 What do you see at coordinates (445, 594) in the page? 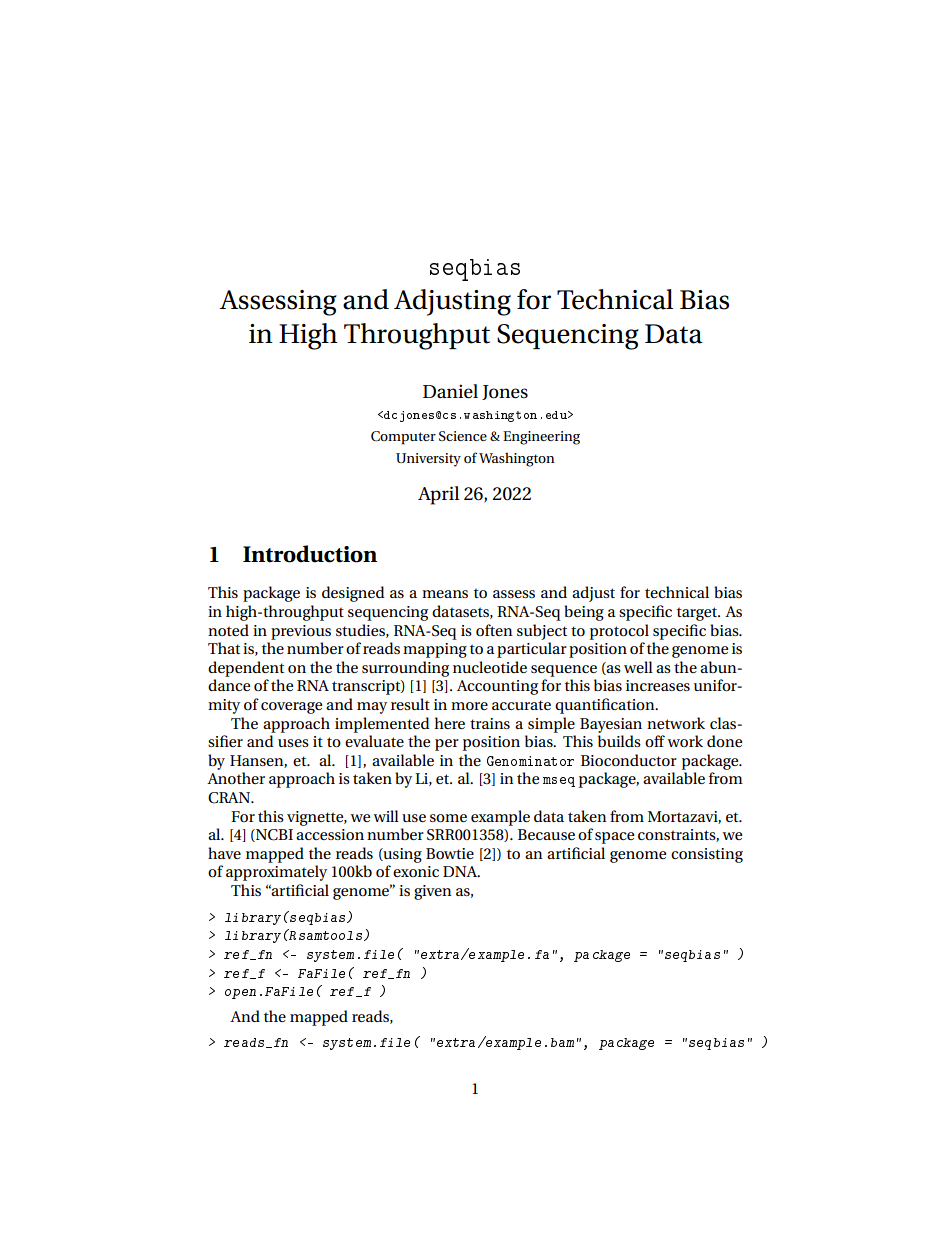
I see `means` at bounding box center [445, 594].
